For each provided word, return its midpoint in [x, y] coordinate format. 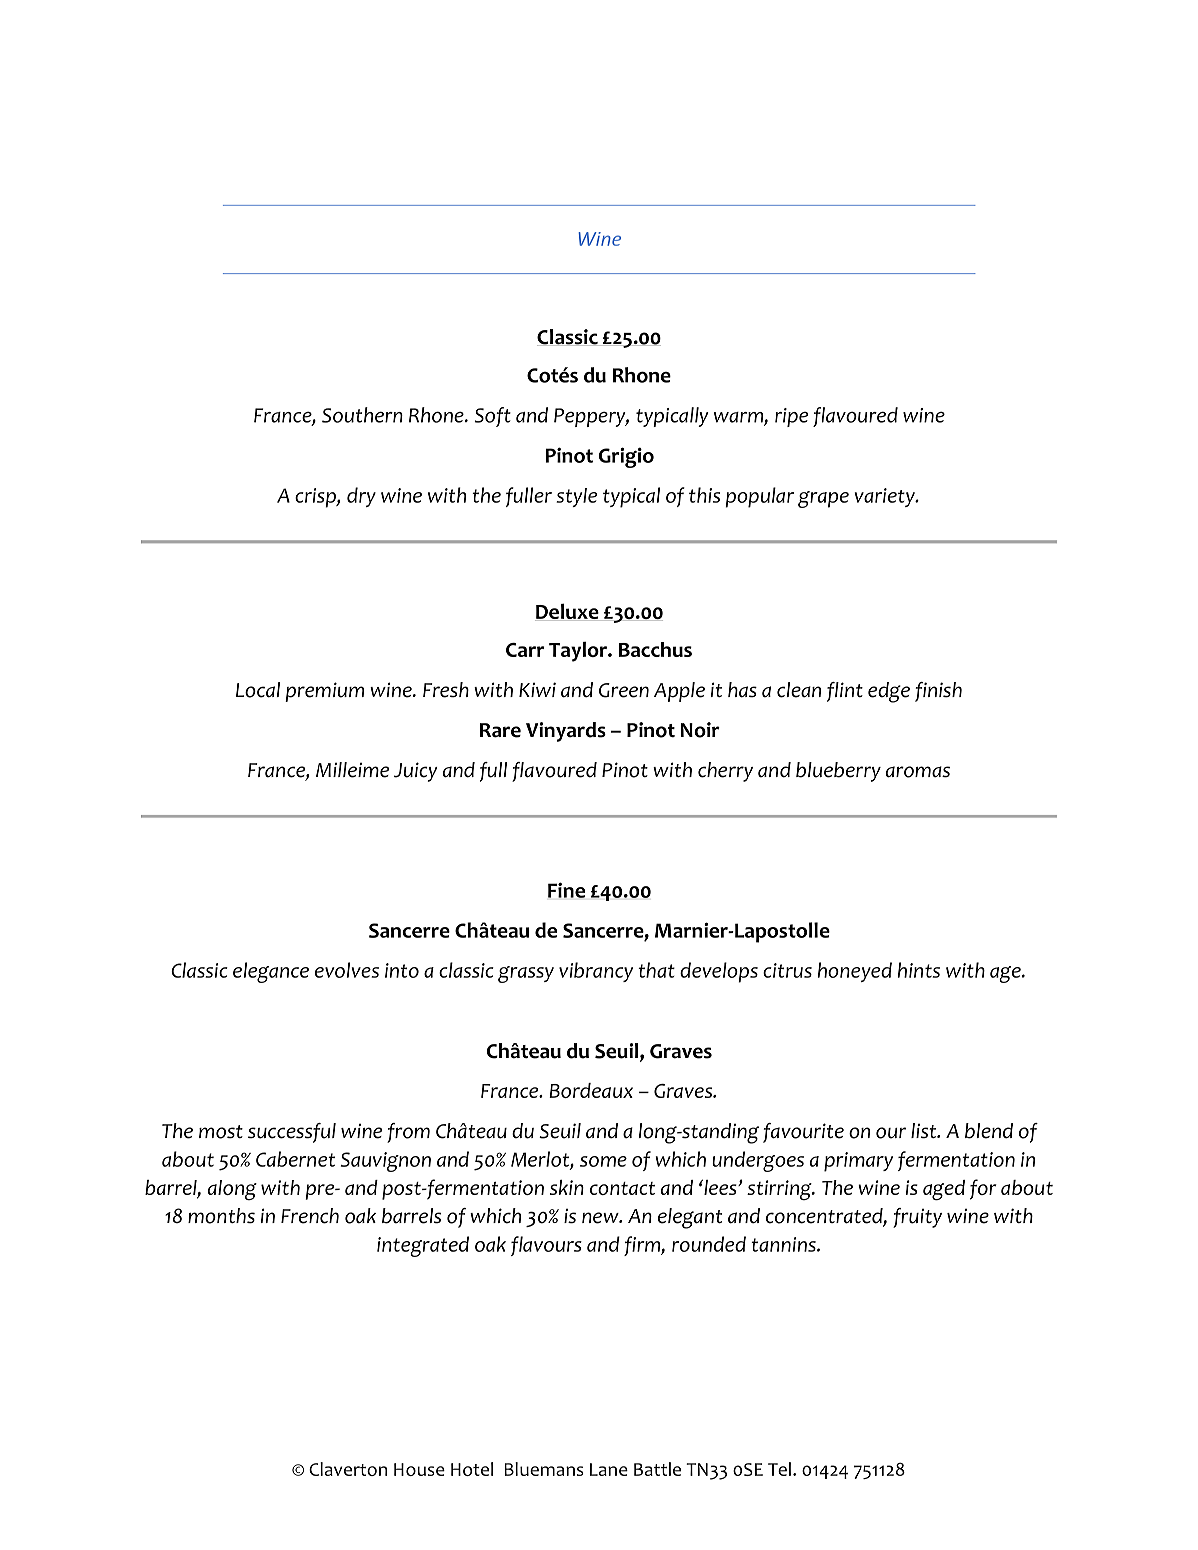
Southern [362, 415]
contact [622, 1188]
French [310, 1216]
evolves [347, 970]
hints [919, 970]
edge [889, 692]
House [419, 1469]
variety [886, 497]
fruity [917, 1218]
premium [324, 692]
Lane [609, 1469]
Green [624, 690]
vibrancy [596, 972]
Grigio [626, 457]
